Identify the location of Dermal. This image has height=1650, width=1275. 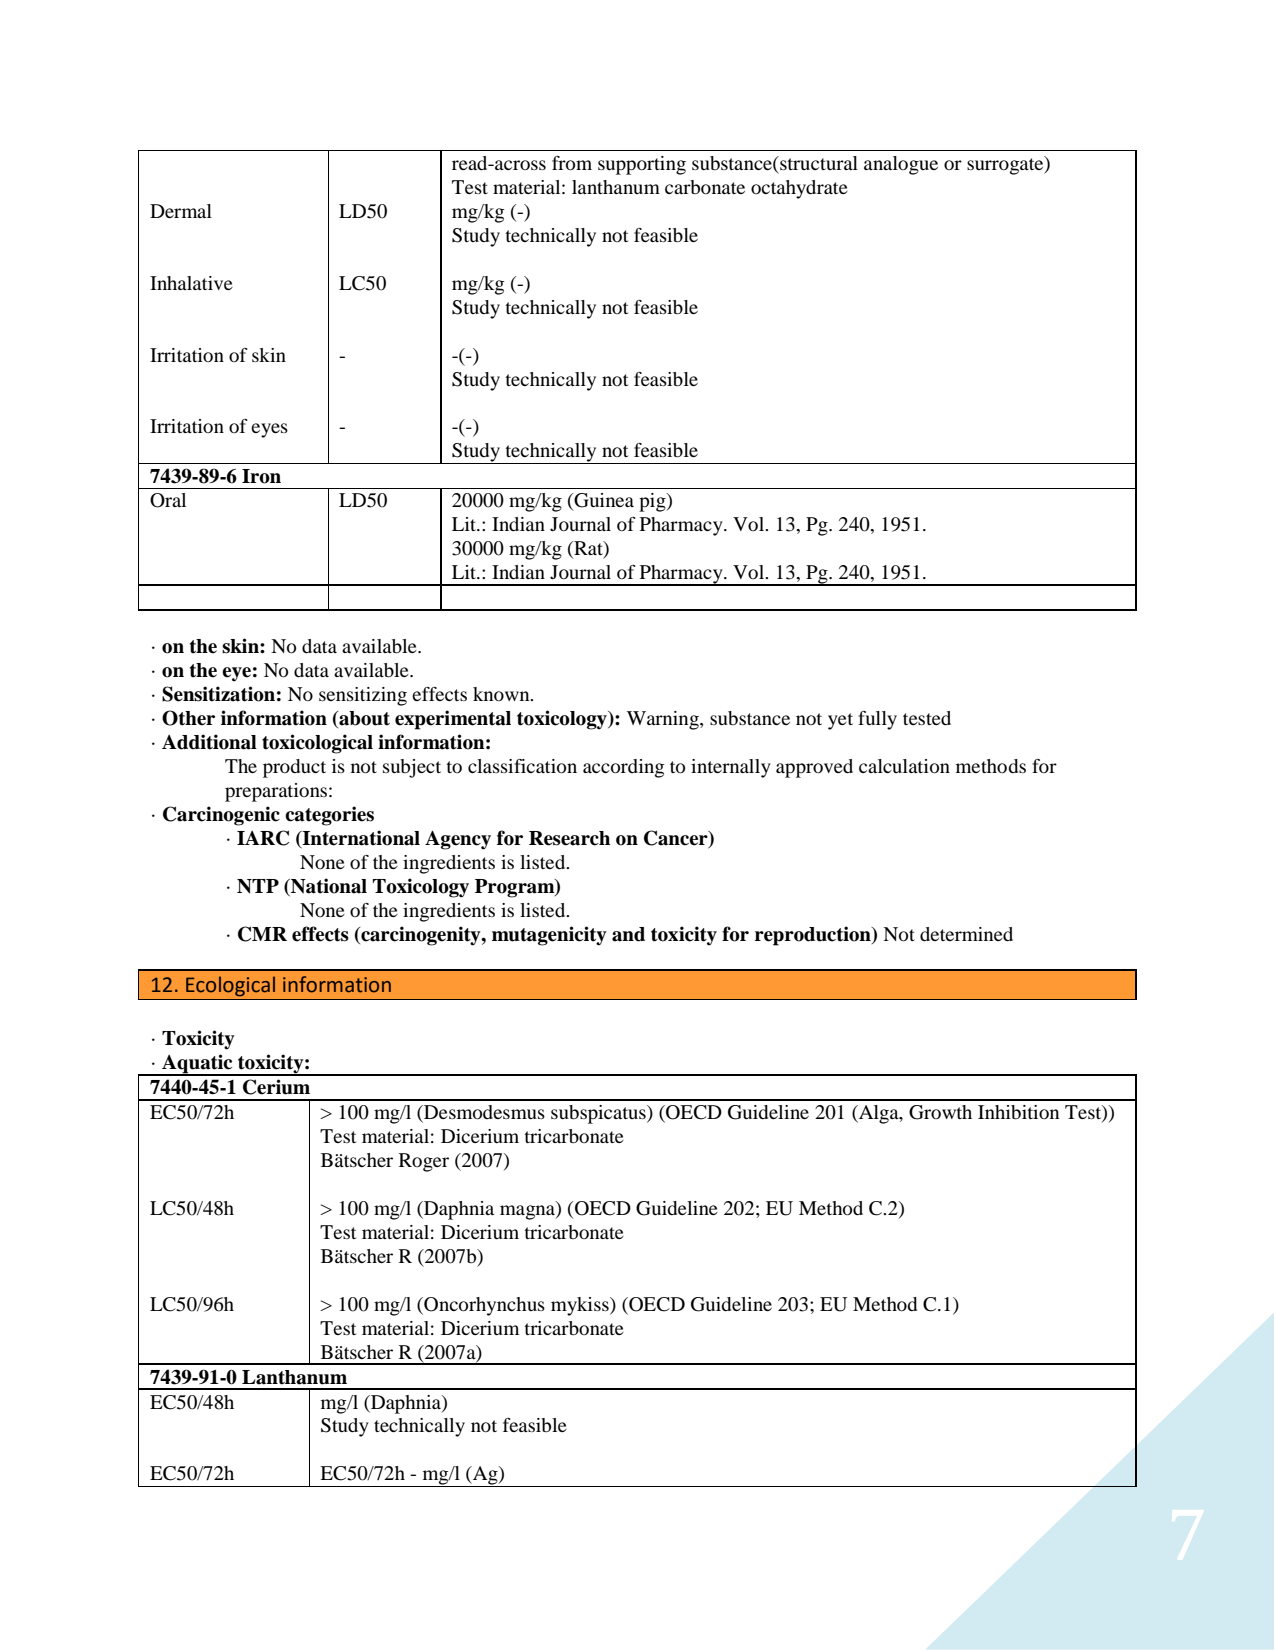
(181, 211).
